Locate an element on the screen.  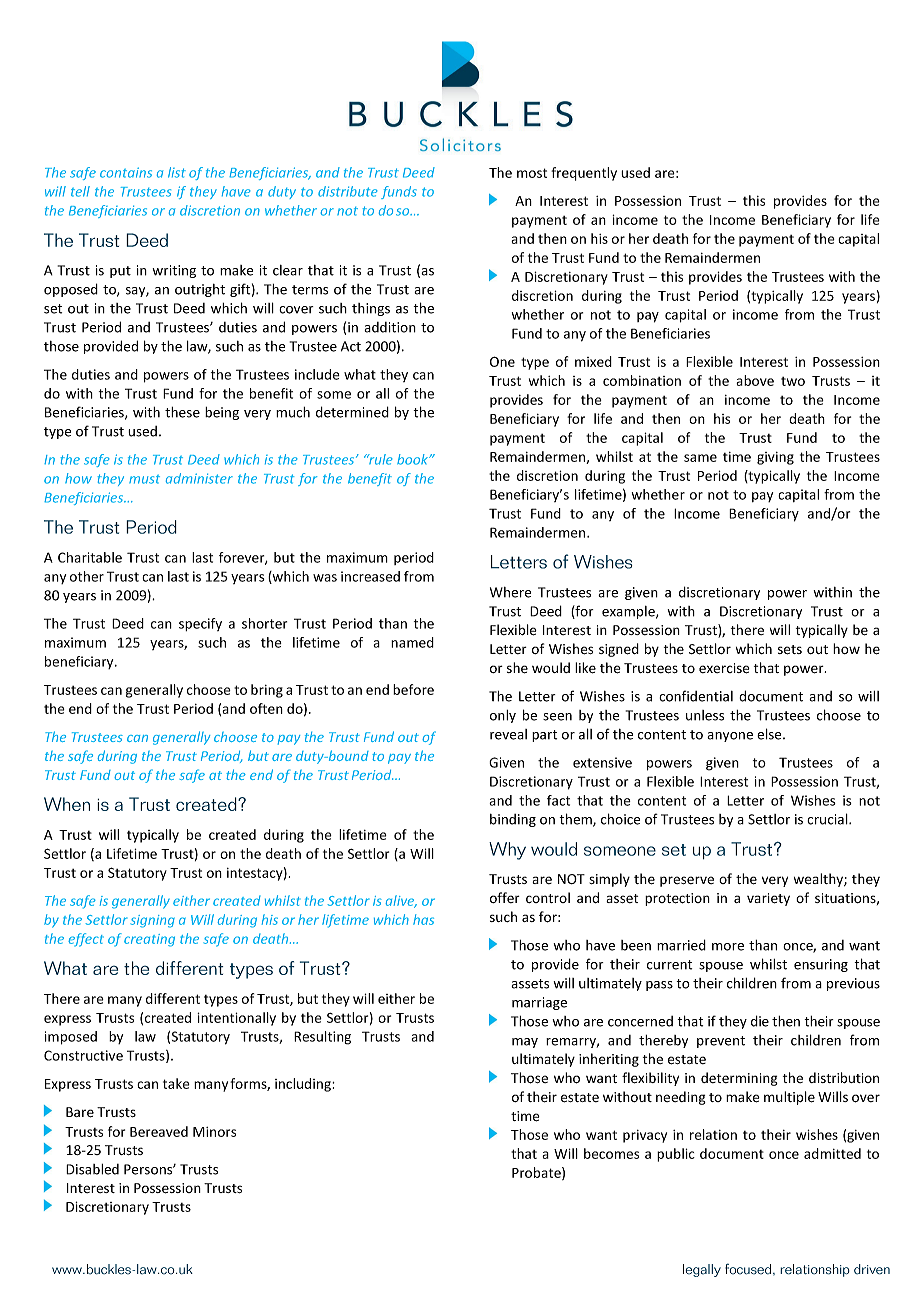
often is located at coordinates (266, 708).
